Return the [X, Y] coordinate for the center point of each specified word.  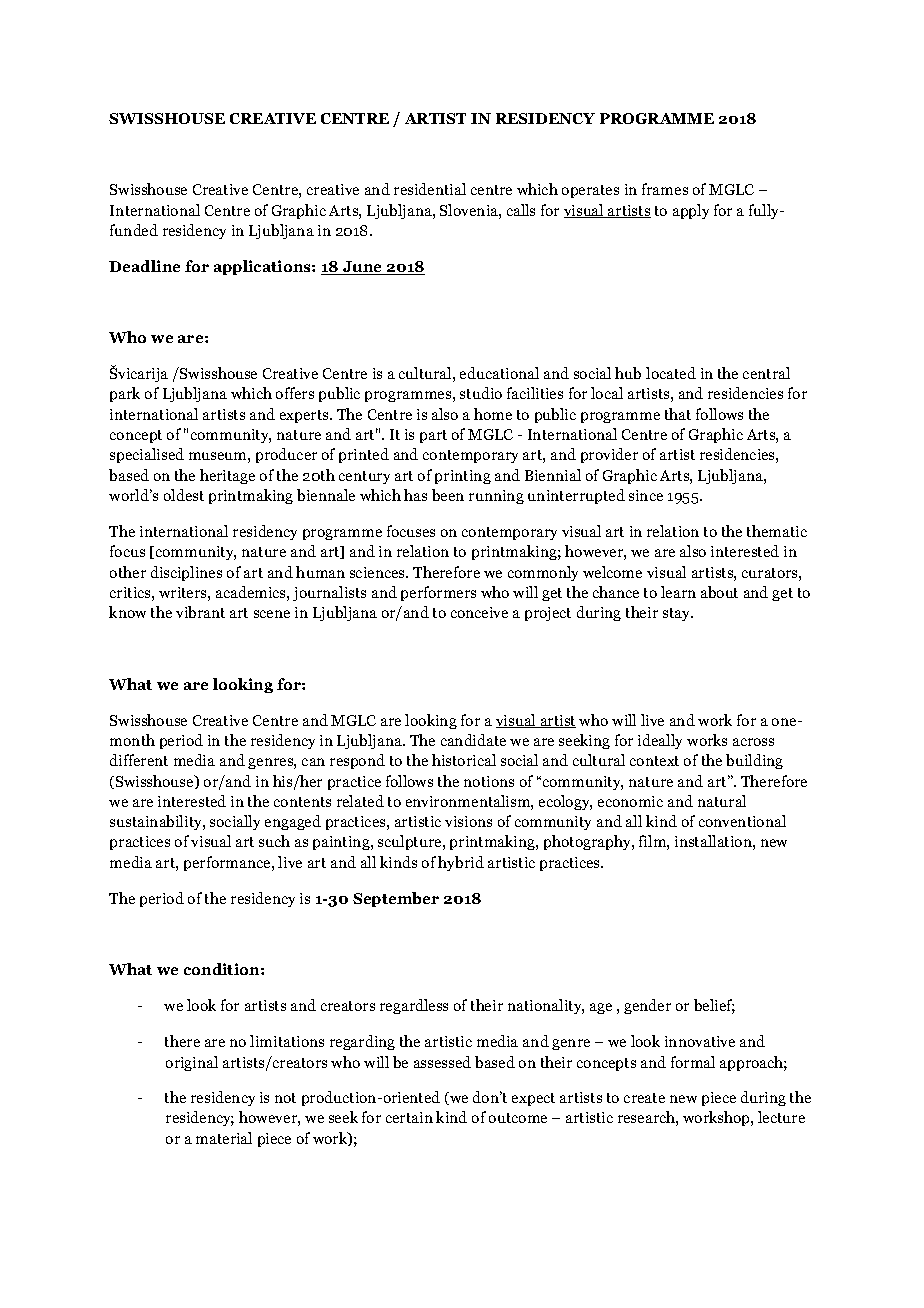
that [678, 414]
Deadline [144, 266]
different [139, 760]
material [224, 1138]
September [396, 899]
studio [481, 393]
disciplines [186, 573]
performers [438, 593]
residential [430, 189]
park [125, 394]
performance [228, 863]
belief [714, 1006]
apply [691, 211]
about [719, 592]
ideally [660, 741]
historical [464, 760]
